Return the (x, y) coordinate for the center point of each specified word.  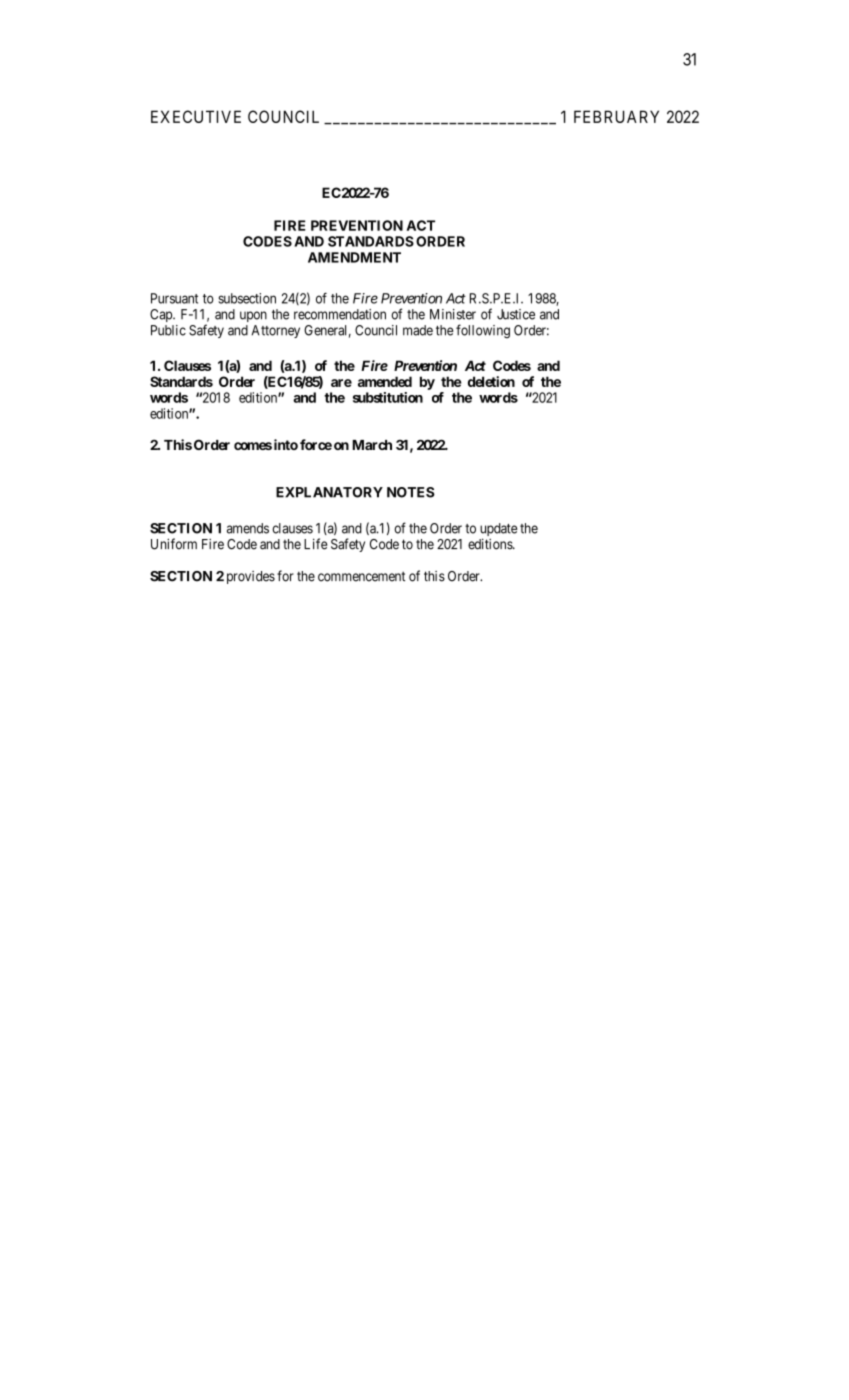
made (418, 330)
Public (168, 330)
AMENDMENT (354, 257)
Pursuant (174, 298)
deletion (491, 381)
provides (251, 577)
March (372, 445)
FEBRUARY (616, 116)
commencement (361, 576)
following (483, 331)
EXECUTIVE (196, 116)
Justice (516, 314)
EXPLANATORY (329, 492)
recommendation (340, 314)
